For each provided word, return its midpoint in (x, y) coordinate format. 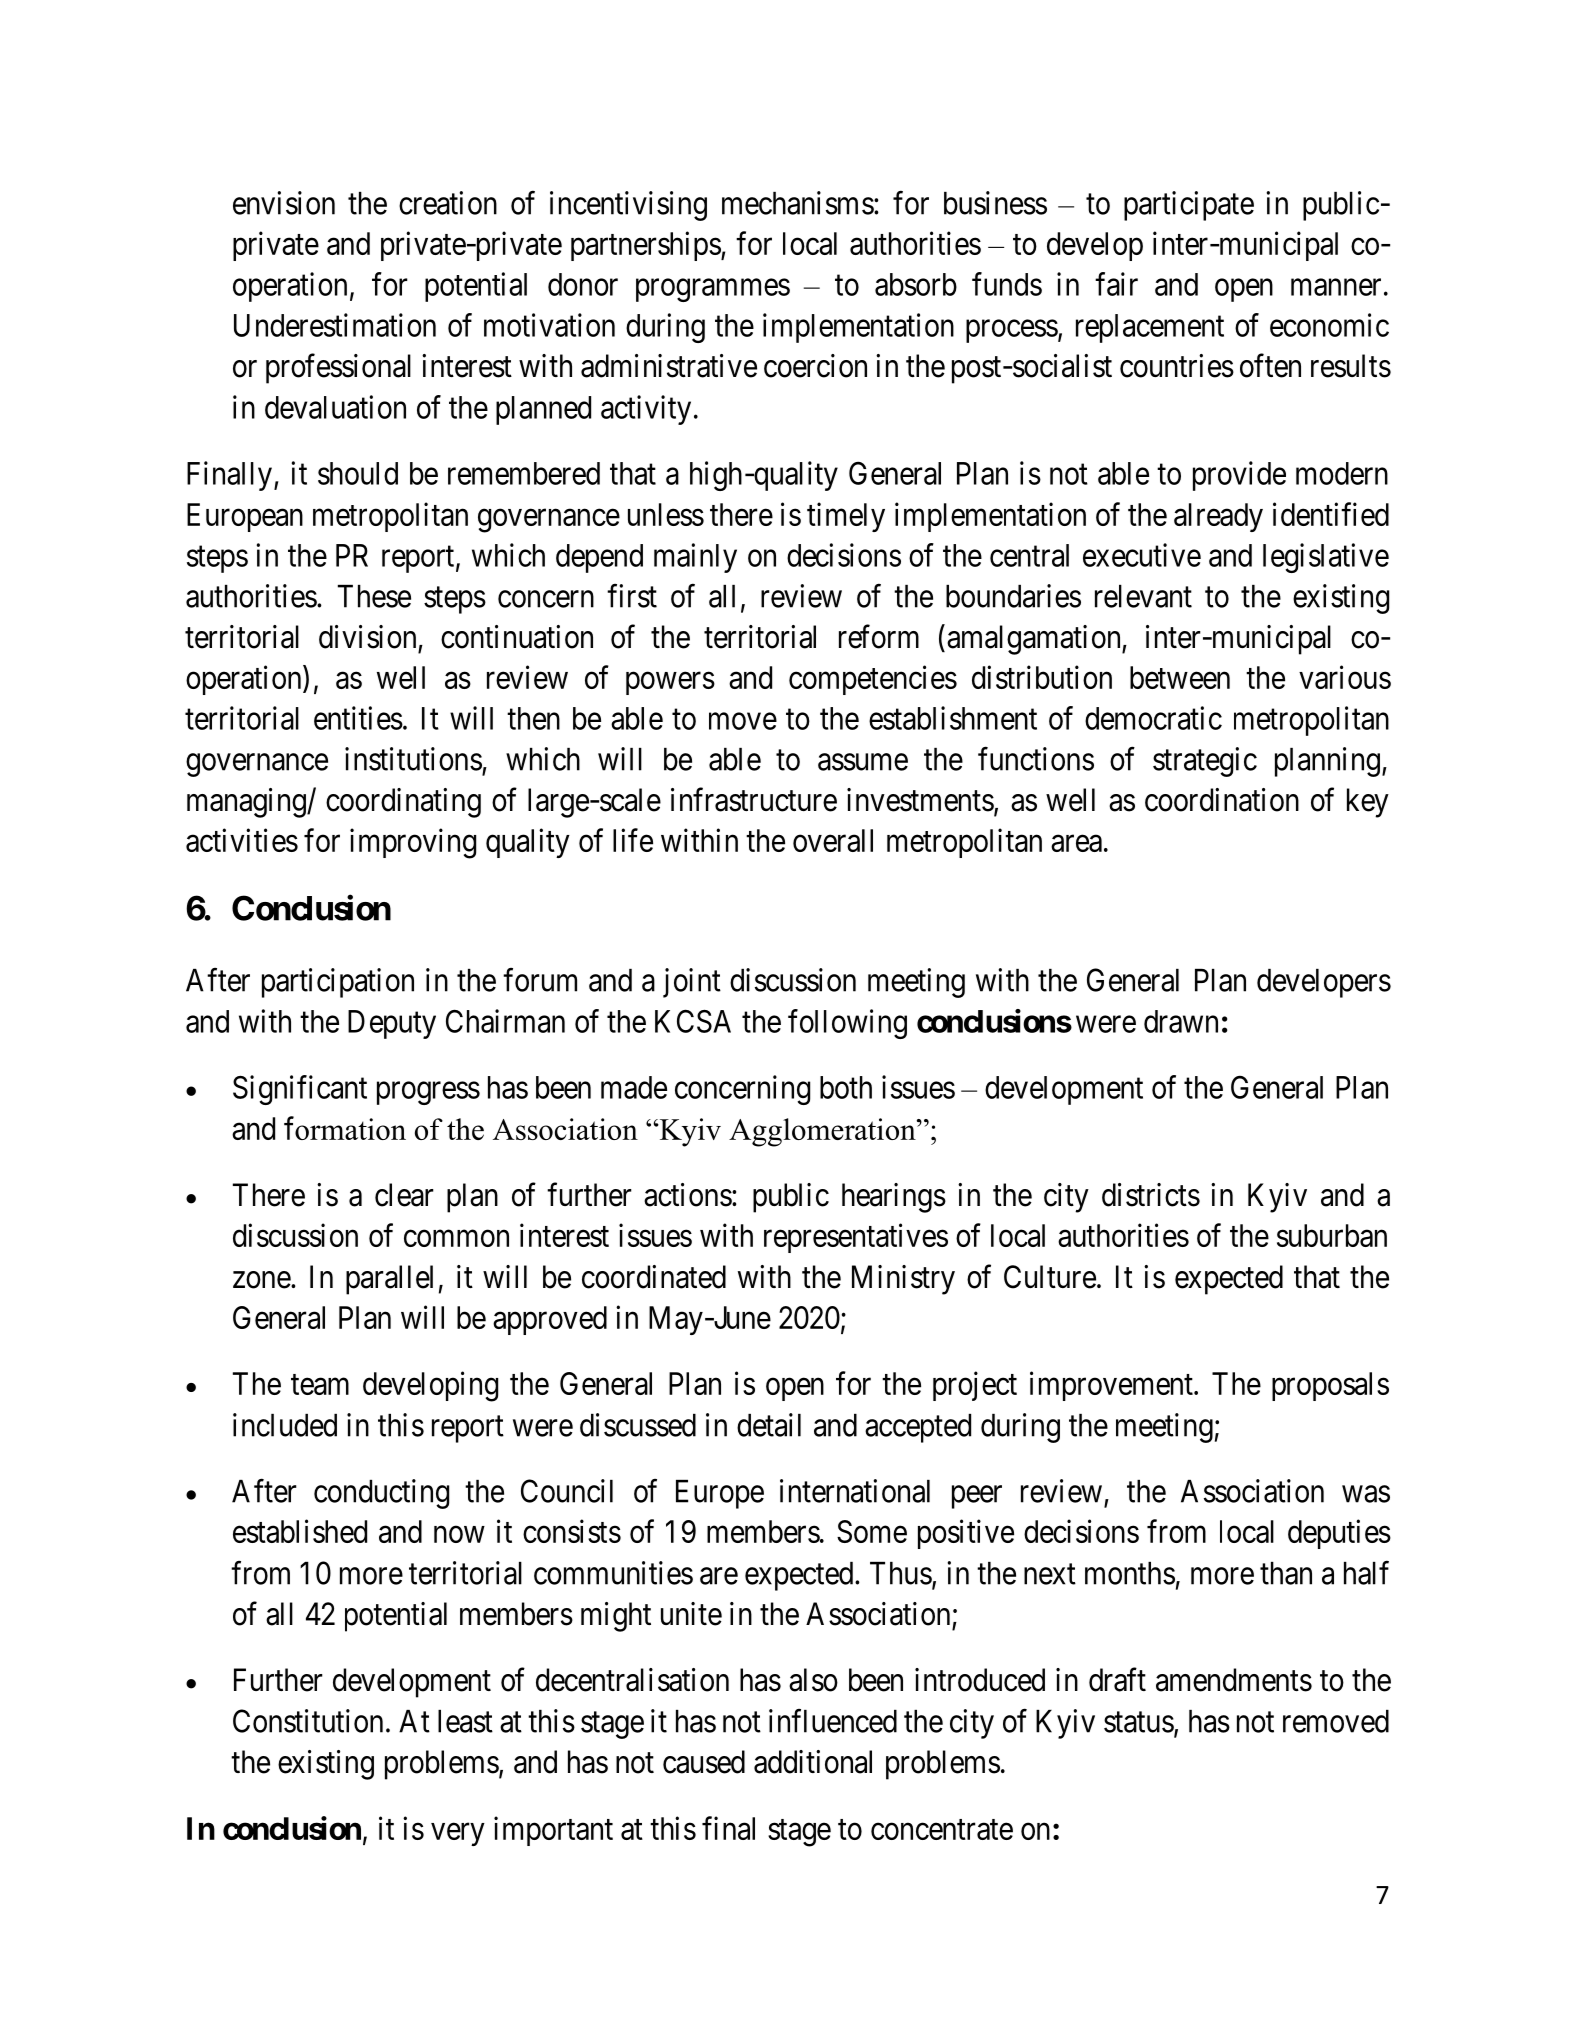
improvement (1112, 1386)
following (847, 1024)
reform (879, 636)
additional (813, 1762)
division (367, 637)
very (458, 1834)
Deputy (392, 1024)
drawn (1181, 1021)
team (320, 1384)
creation (448, 203)
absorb (916, 284)
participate (1189, 206)
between (1180, 677)
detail (769, 1425)
